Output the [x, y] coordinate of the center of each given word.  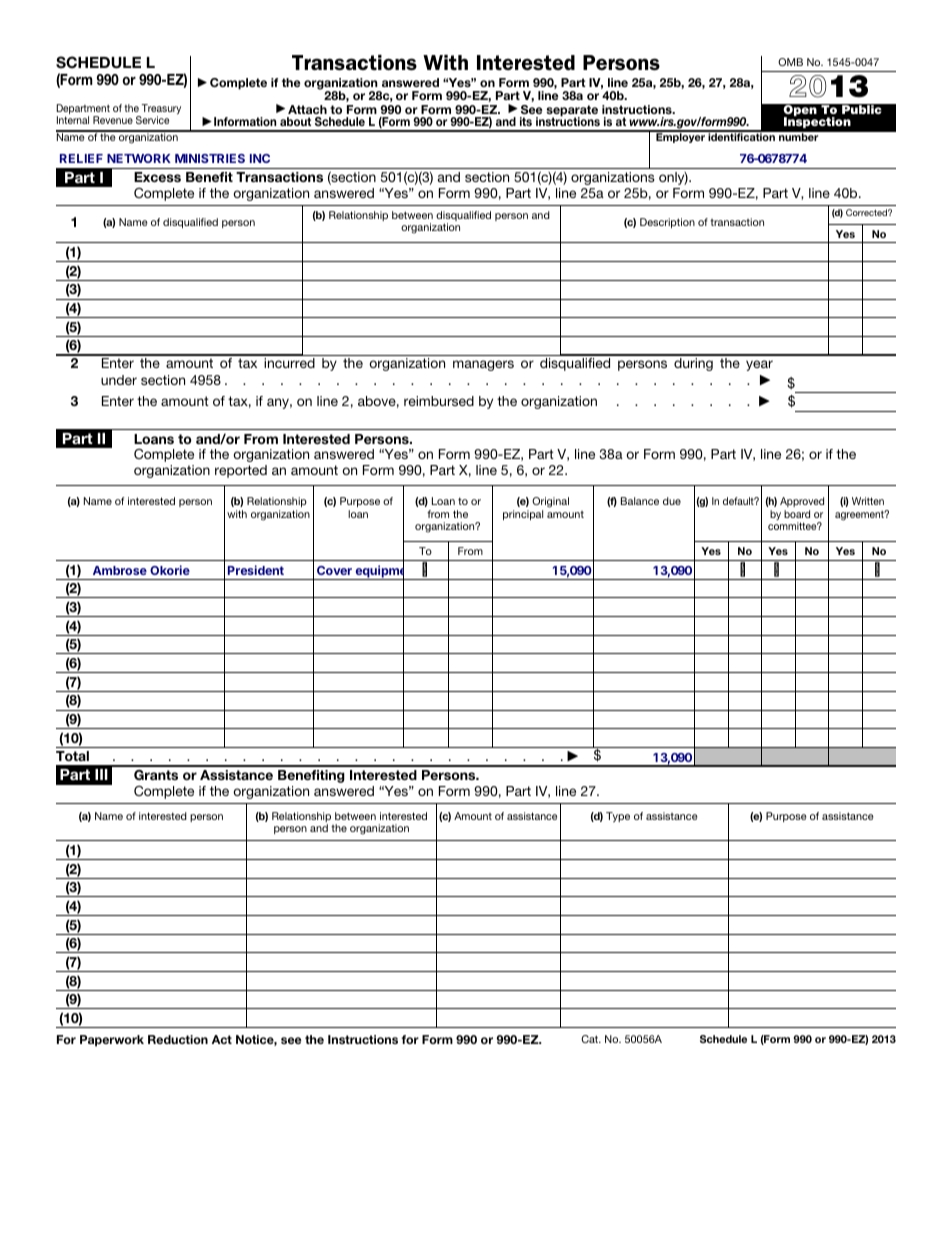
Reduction [178, 1039]
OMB [790, 62]
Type [618, 817]
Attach [307, 109]
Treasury [160, 110]
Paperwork [112, 1041]
